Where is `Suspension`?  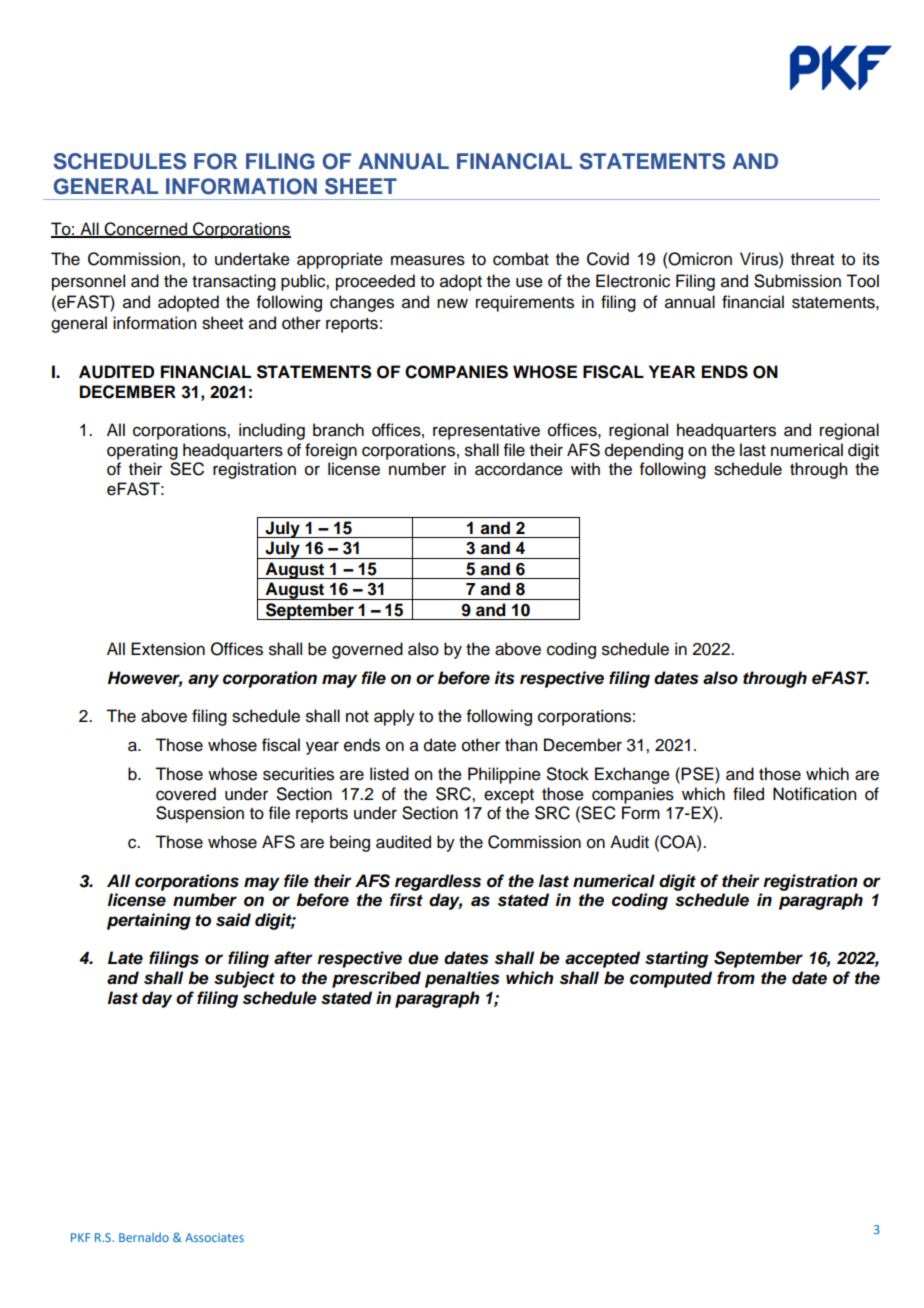 Suspension is located at coordinates (200, 814).
